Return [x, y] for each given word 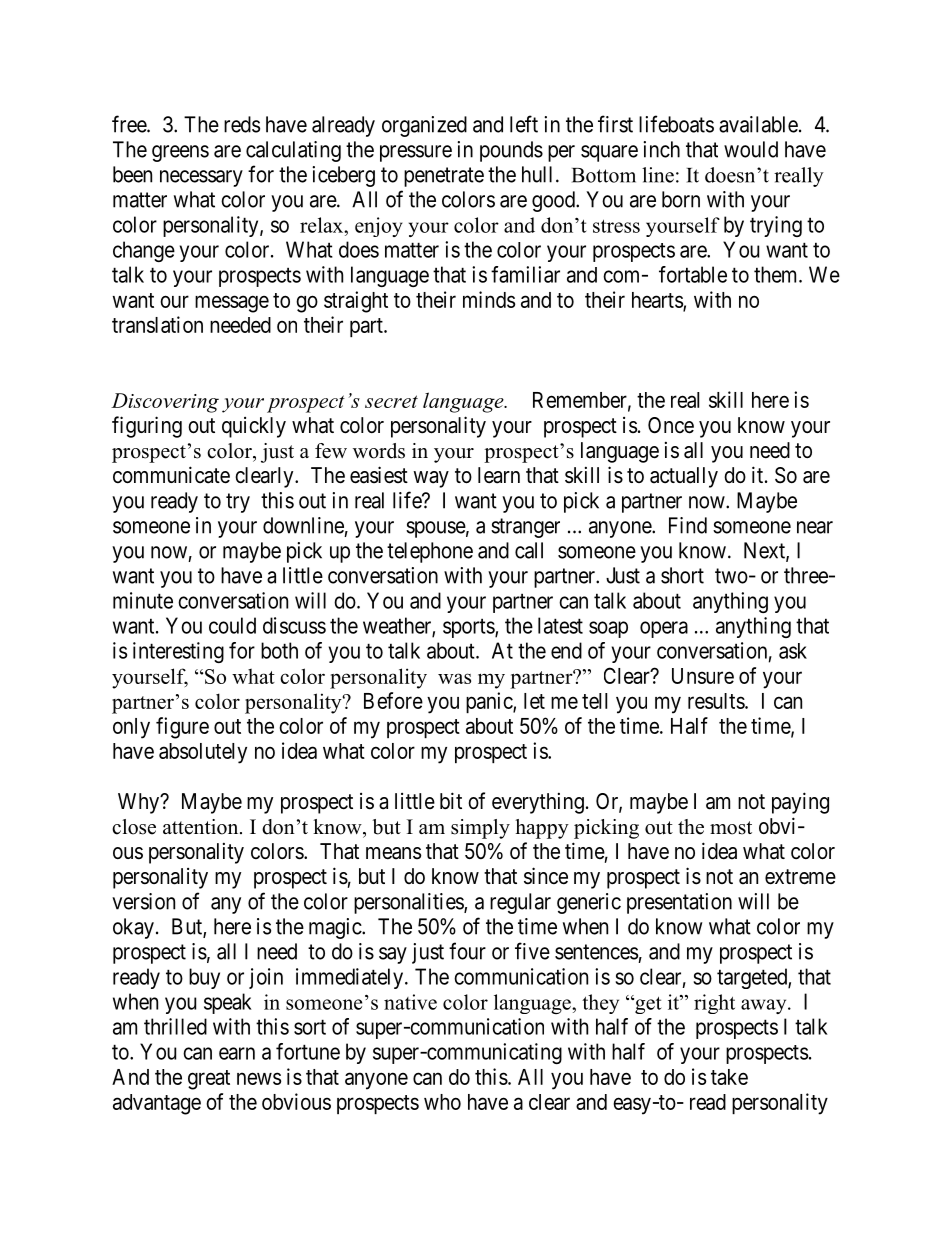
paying [800, 803]
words [379, 451]
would [751, 149]
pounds [511, 151]
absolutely [203, 753]
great [209, 1080]
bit [451, 801]
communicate [171, 475]
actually [684, 477]
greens [180, 153]
